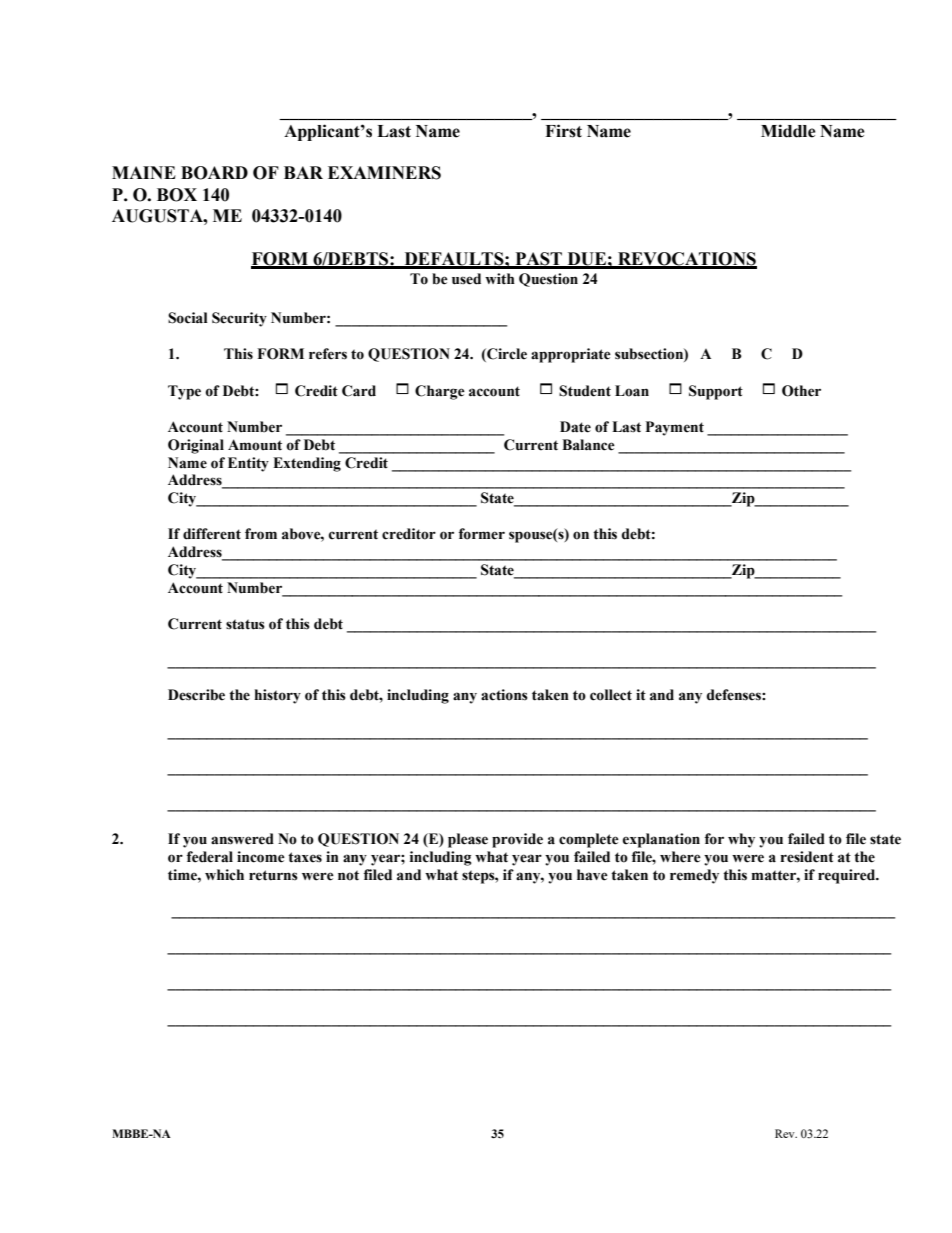 The image size is (952, 1233). I want to click on why, so click(741, 840).
